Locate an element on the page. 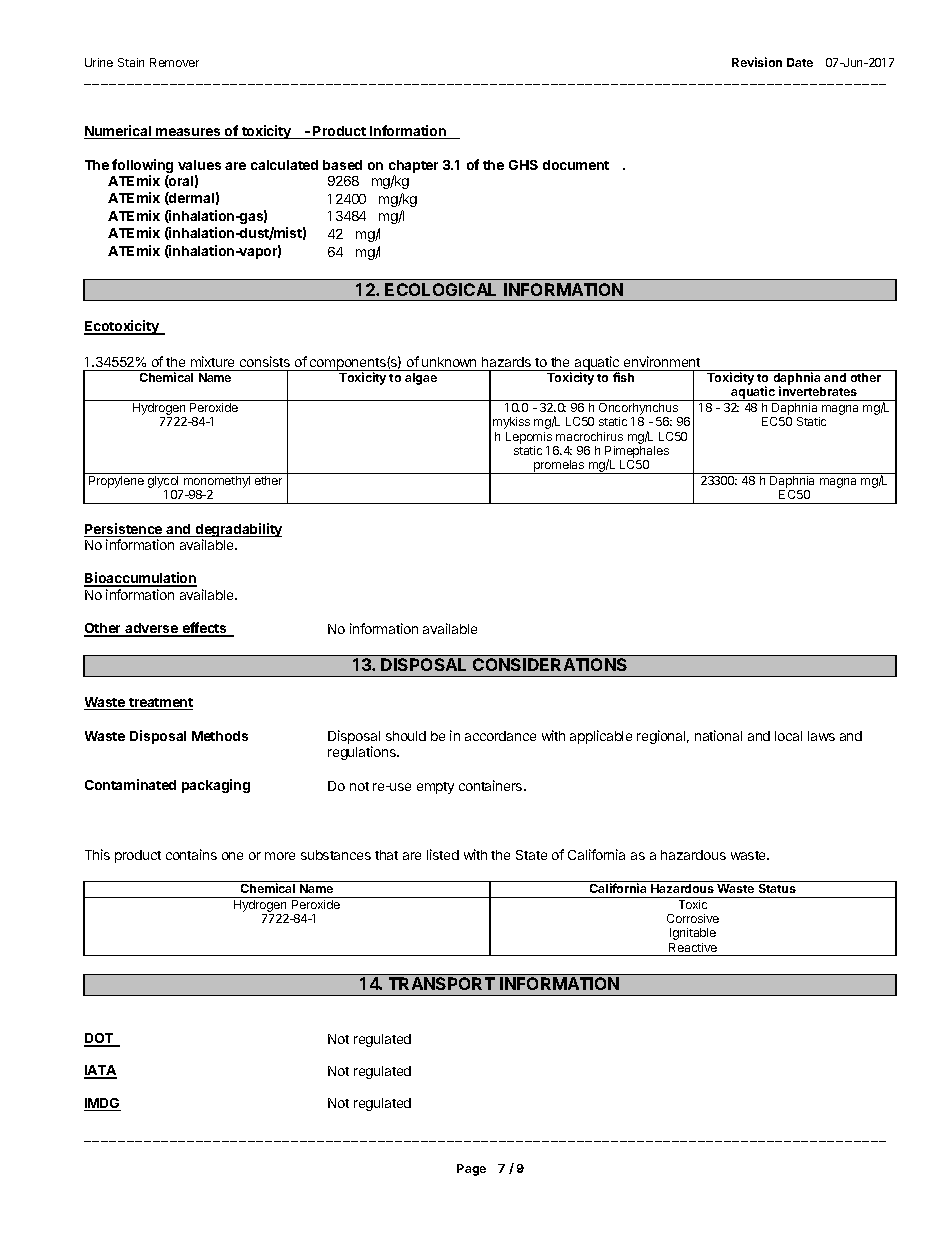 This document has width=952, height=1233. contains is located at coordinates (191, 854).
